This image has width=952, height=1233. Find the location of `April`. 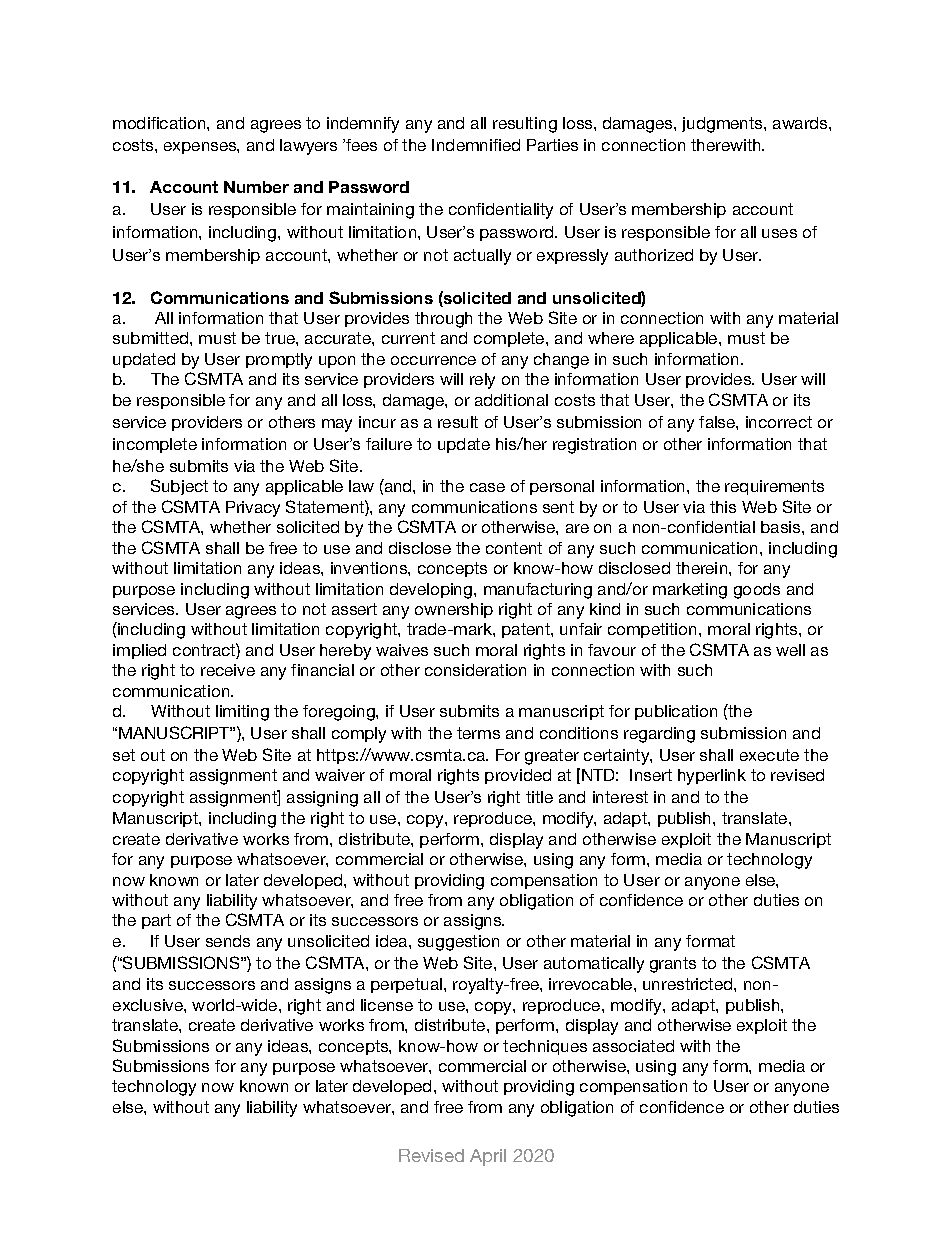

April is located at coordinates (488, 1157).
